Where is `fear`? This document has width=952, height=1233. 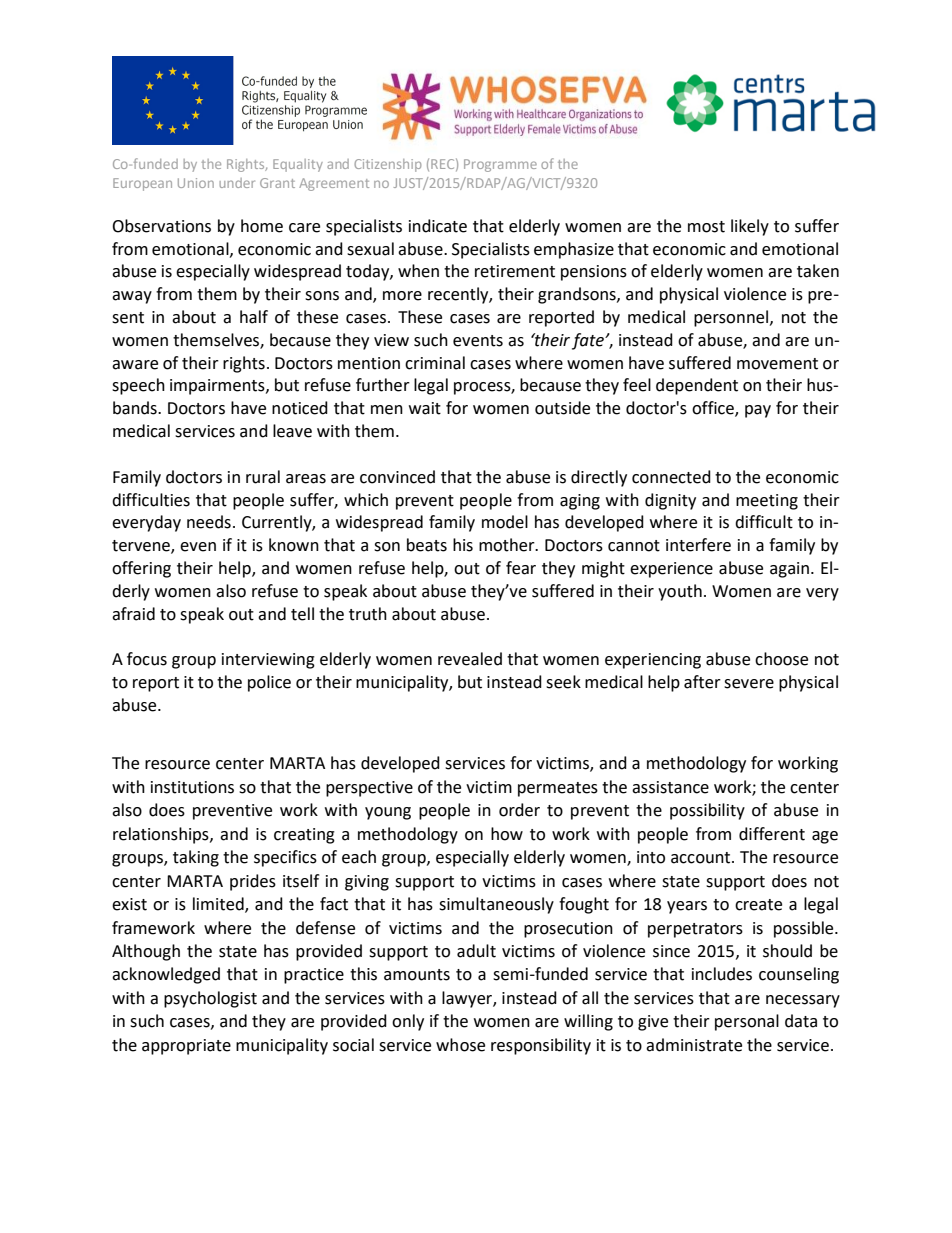
fear is located at coordinates (521, 568).
